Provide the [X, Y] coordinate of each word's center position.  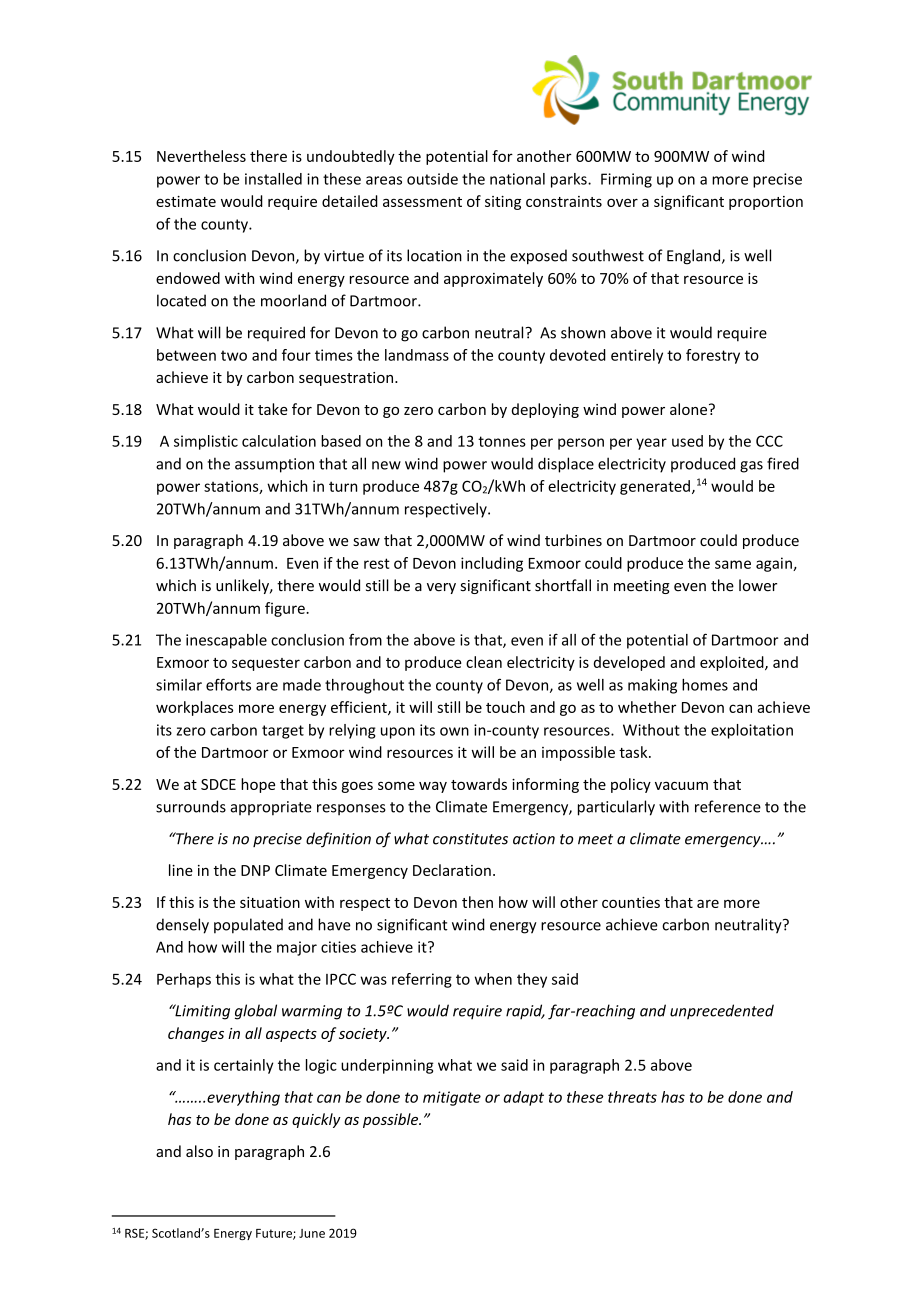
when [493, 979]
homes [705, 685]
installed [273, 179]
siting [503, 203]
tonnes [502, 441]
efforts [228, 684]
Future [275, 1234]
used [687, 441]
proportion [766, 203]
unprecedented [722, 1011]
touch [505, 707]
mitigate [452, 1098]
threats [632, 1097]
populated [248, 926]
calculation [279, 441]
